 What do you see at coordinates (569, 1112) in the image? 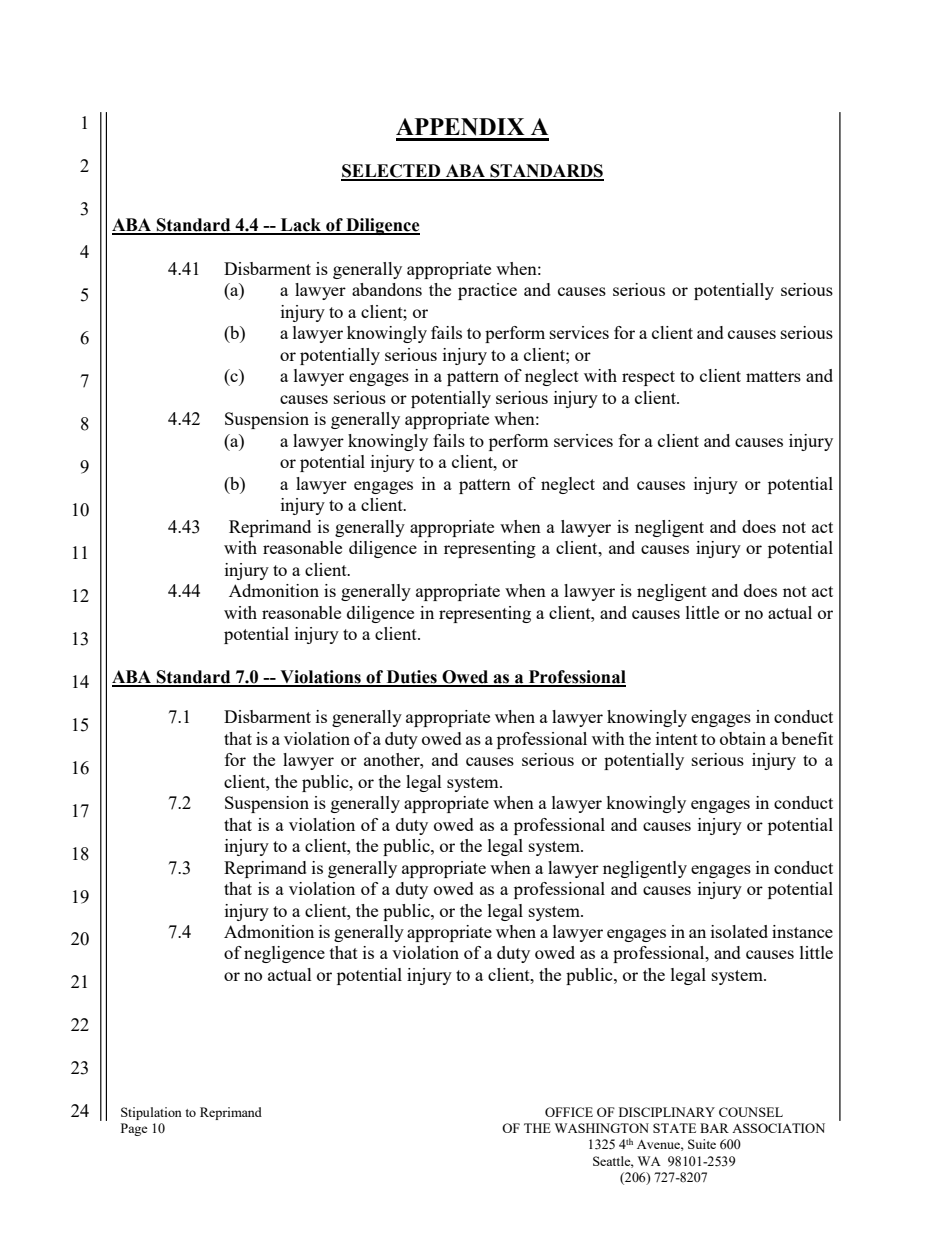
I see `OFFICE` at bounding box center [569, 1112].
